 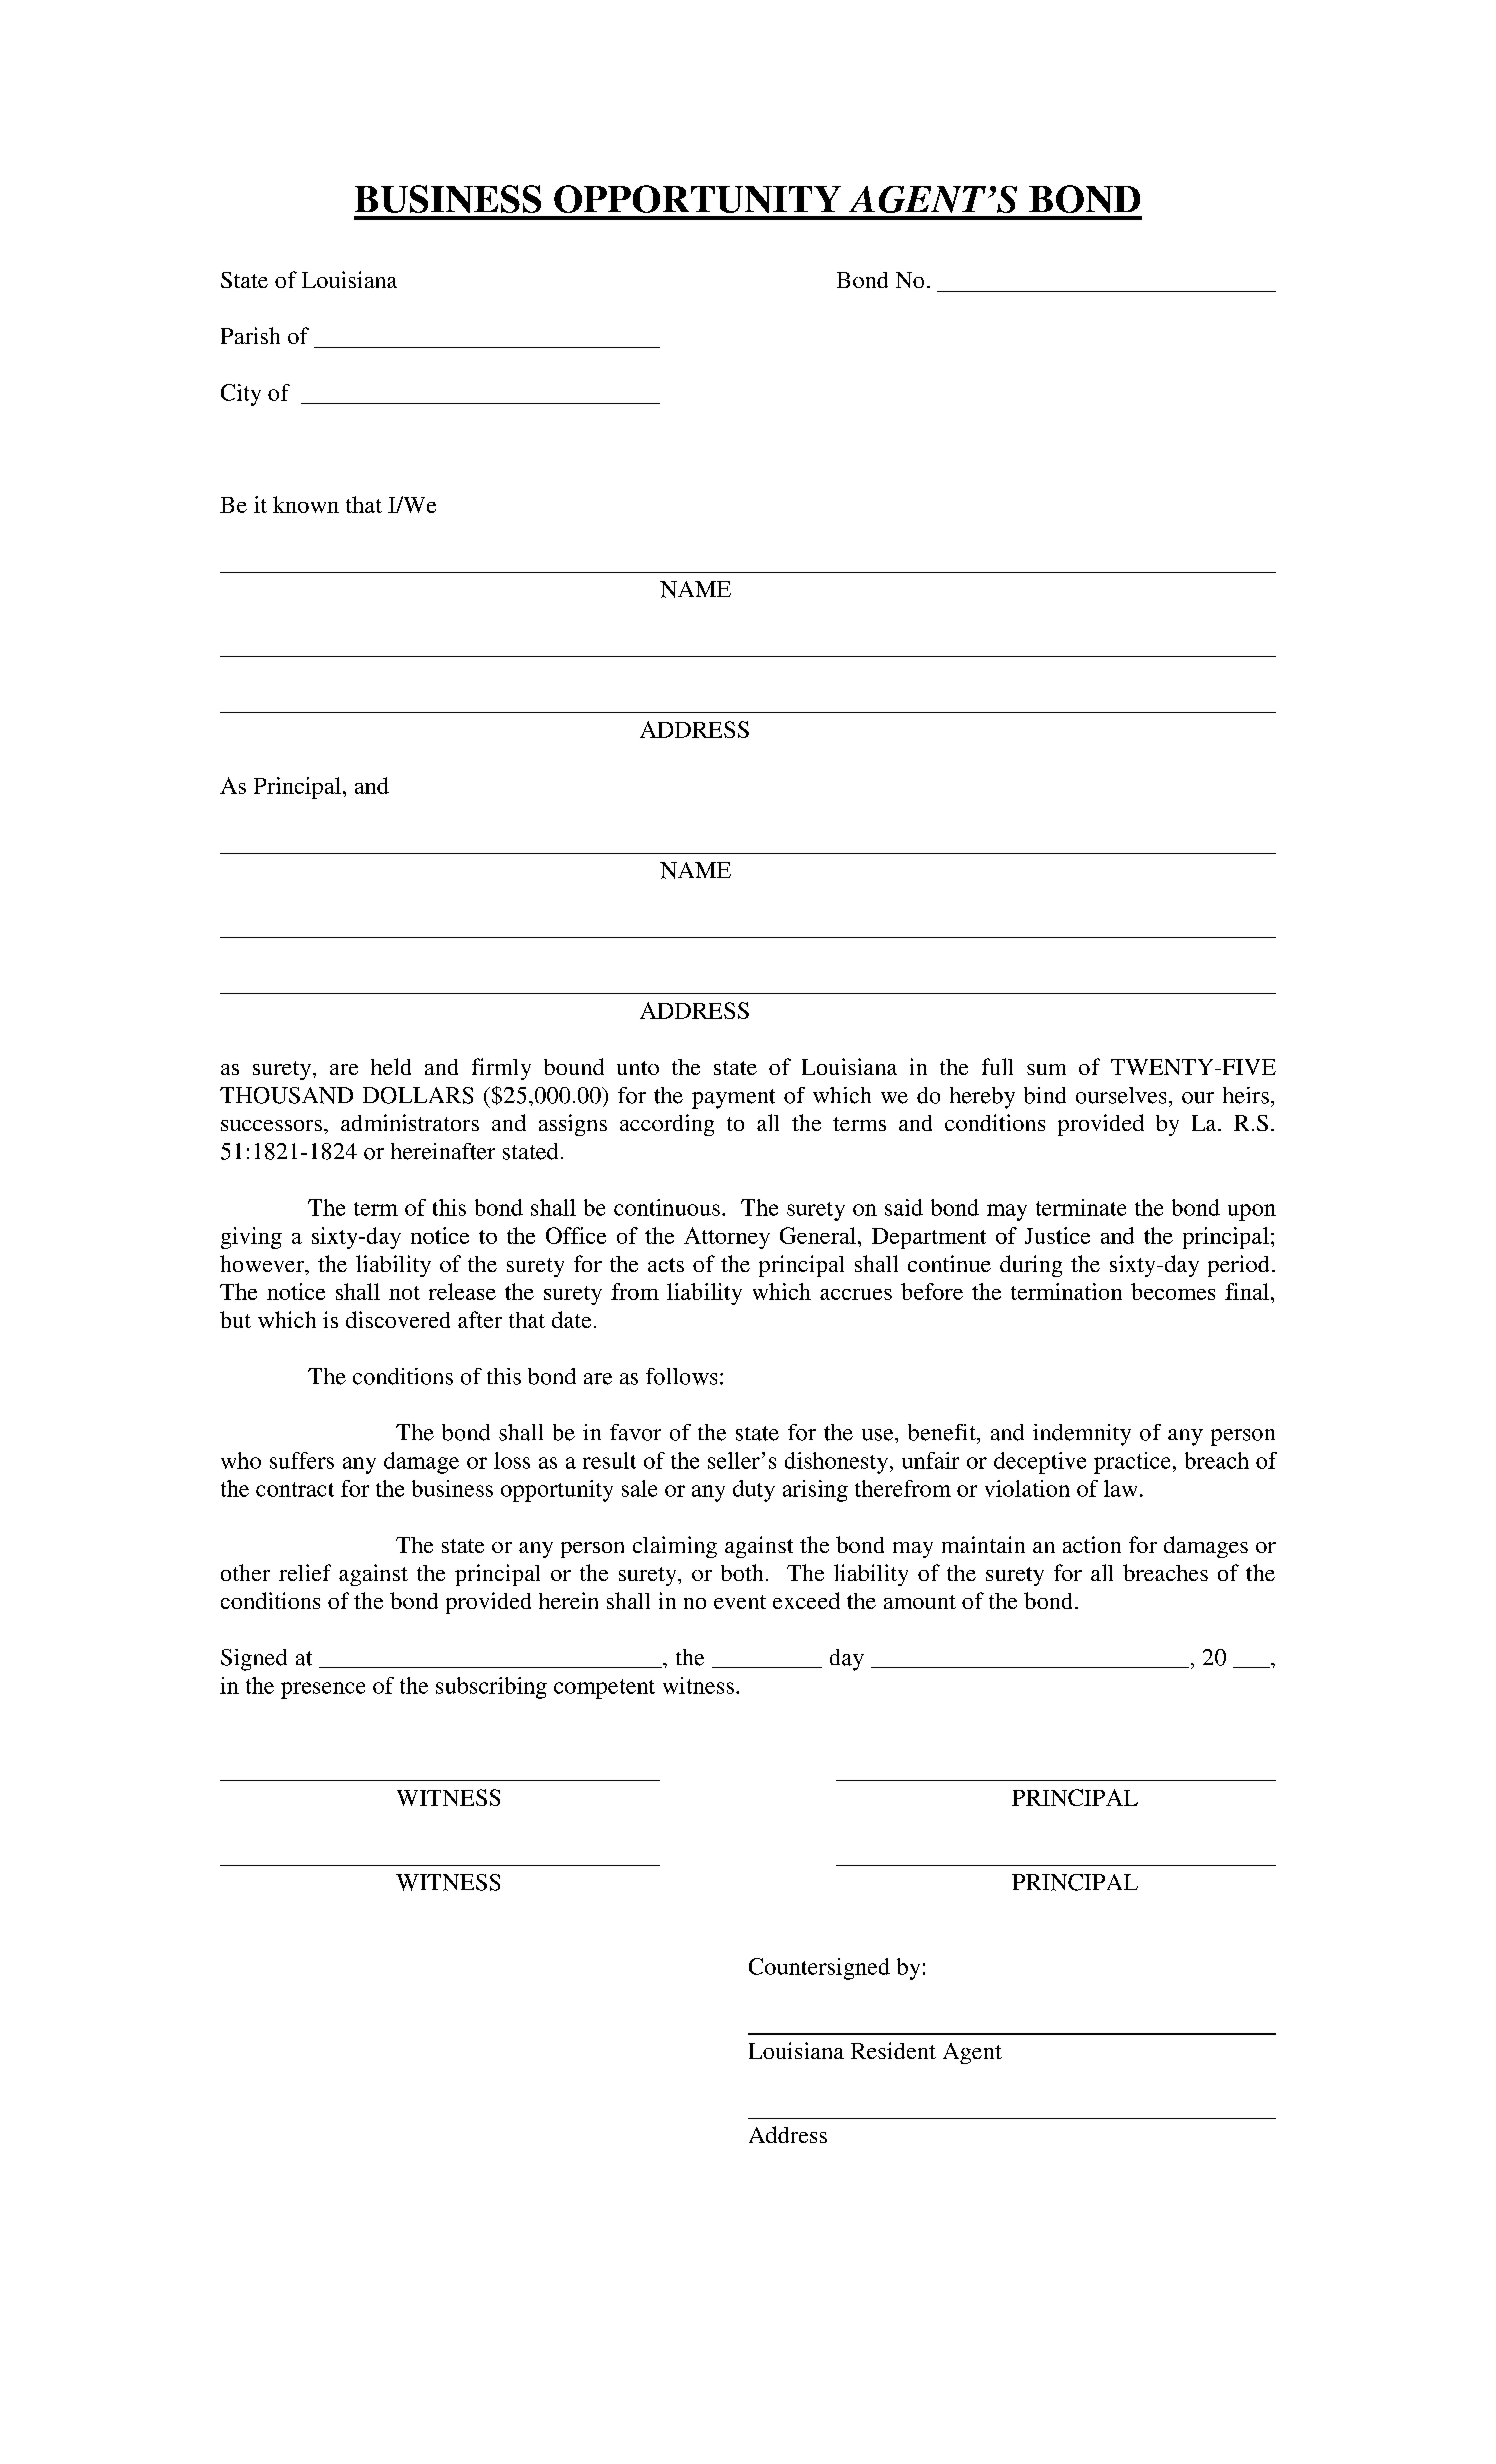 What do you see at coordinates (391, 1066) in the image?
I see `held` at bounding box center [391, 1066].
